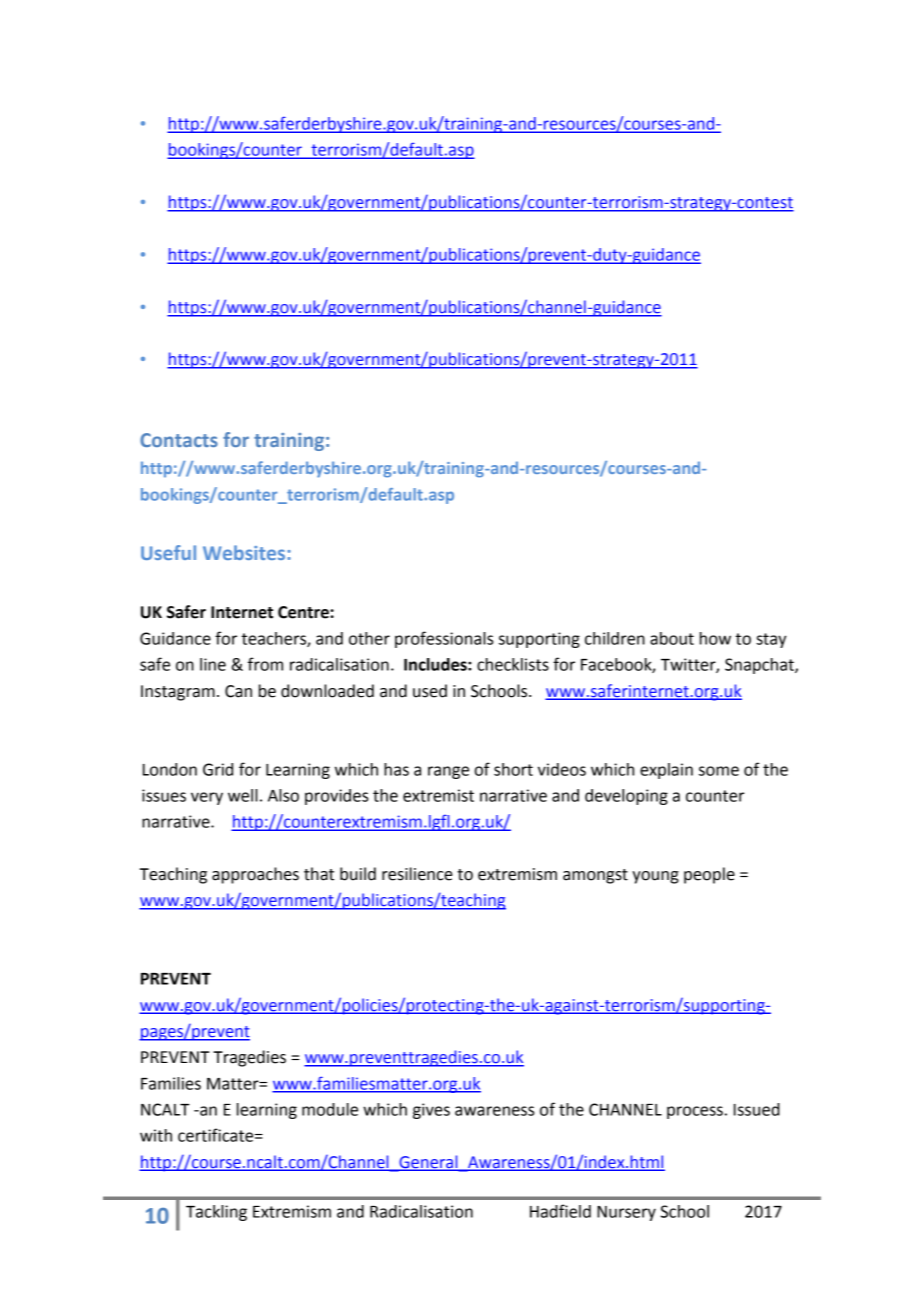  I want to click on professionals, so click(444, 639).
